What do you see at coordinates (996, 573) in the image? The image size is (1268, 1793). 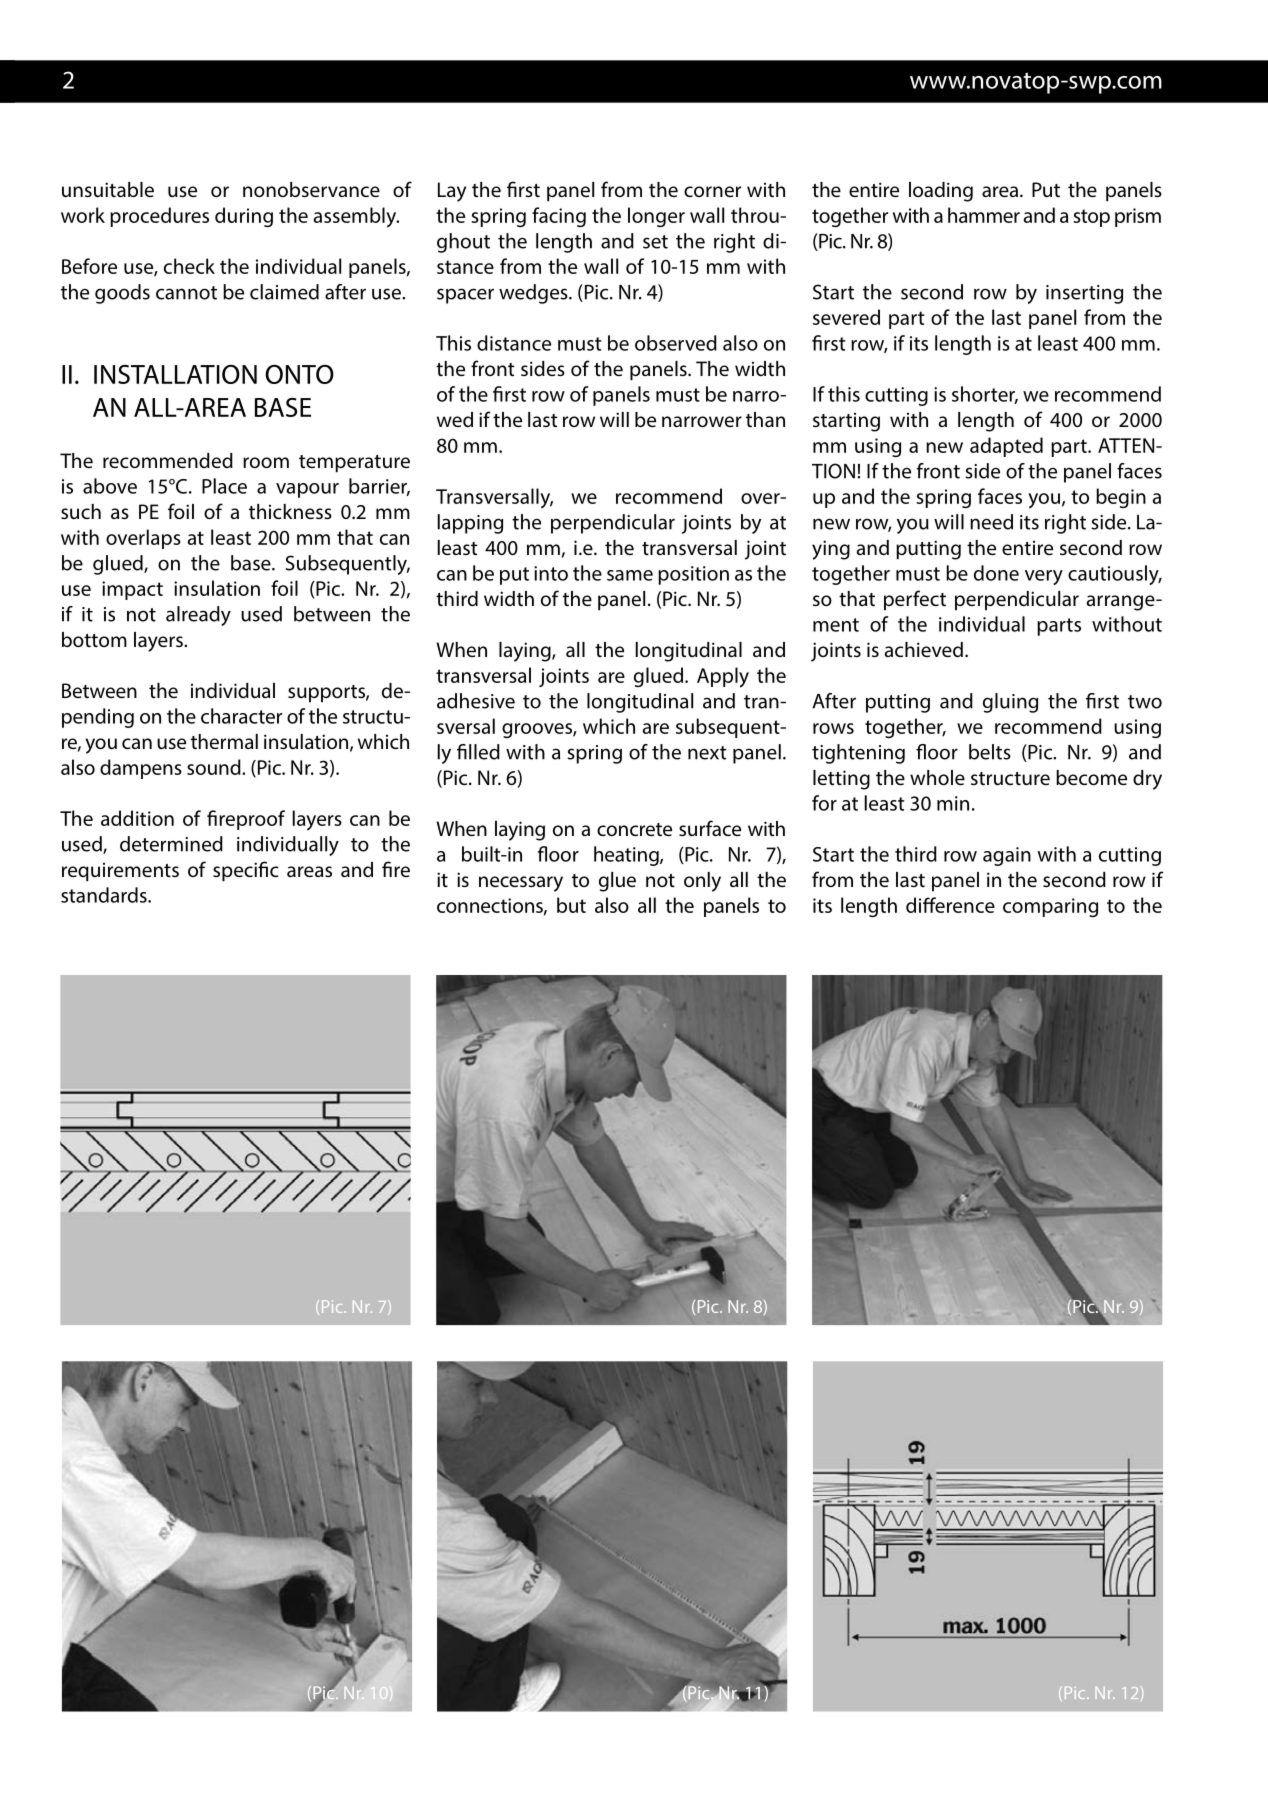 I see `done` at bounding box center [996, 573].
